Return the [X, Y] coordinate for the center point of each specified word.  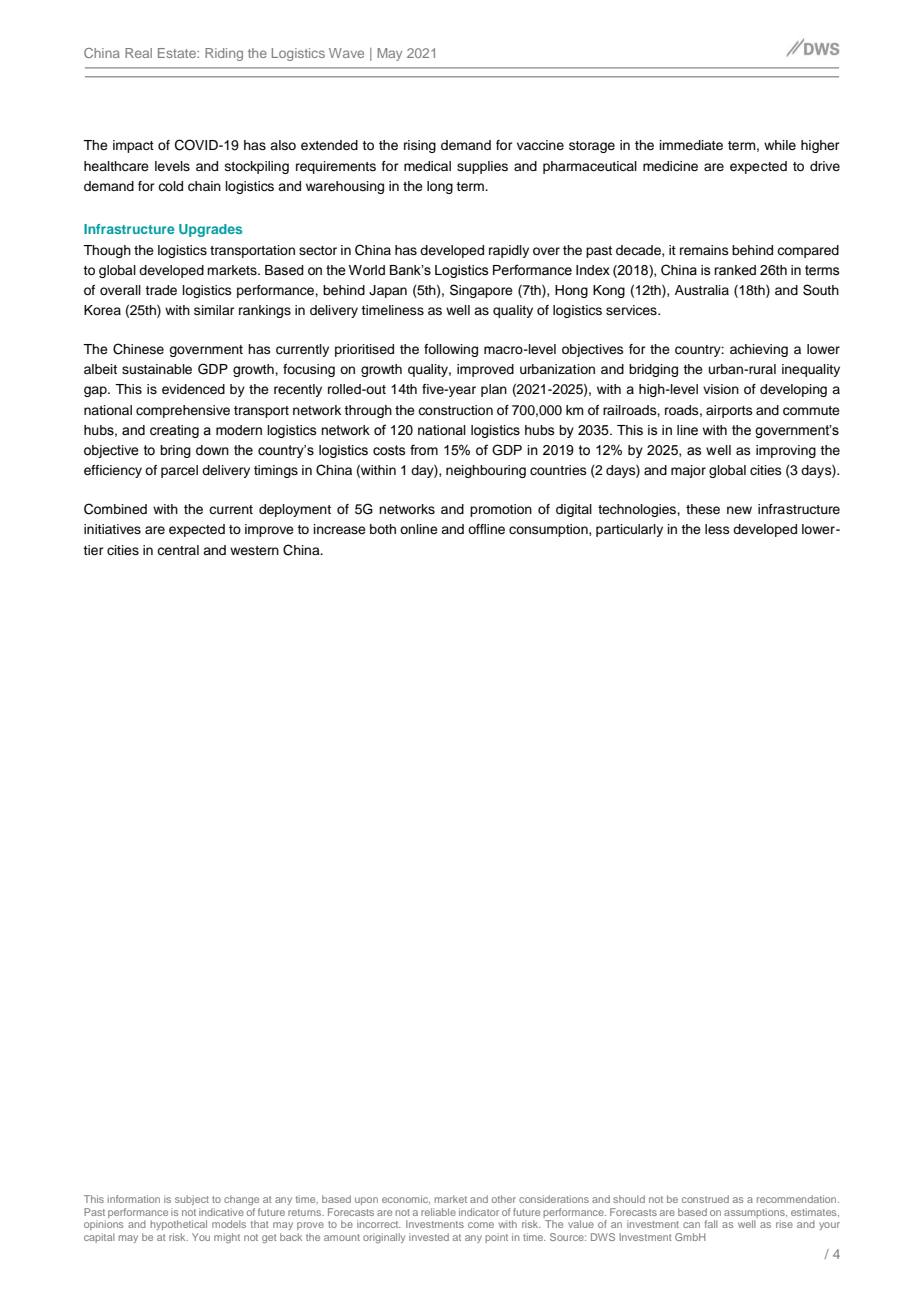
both [383, 529]
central [178, 550]
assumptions [755, 1213]
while [780, 145]
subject [192, 1200]
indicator [479, 1212]
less [717, 529]
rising [420, 146]
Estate [178, 53]
